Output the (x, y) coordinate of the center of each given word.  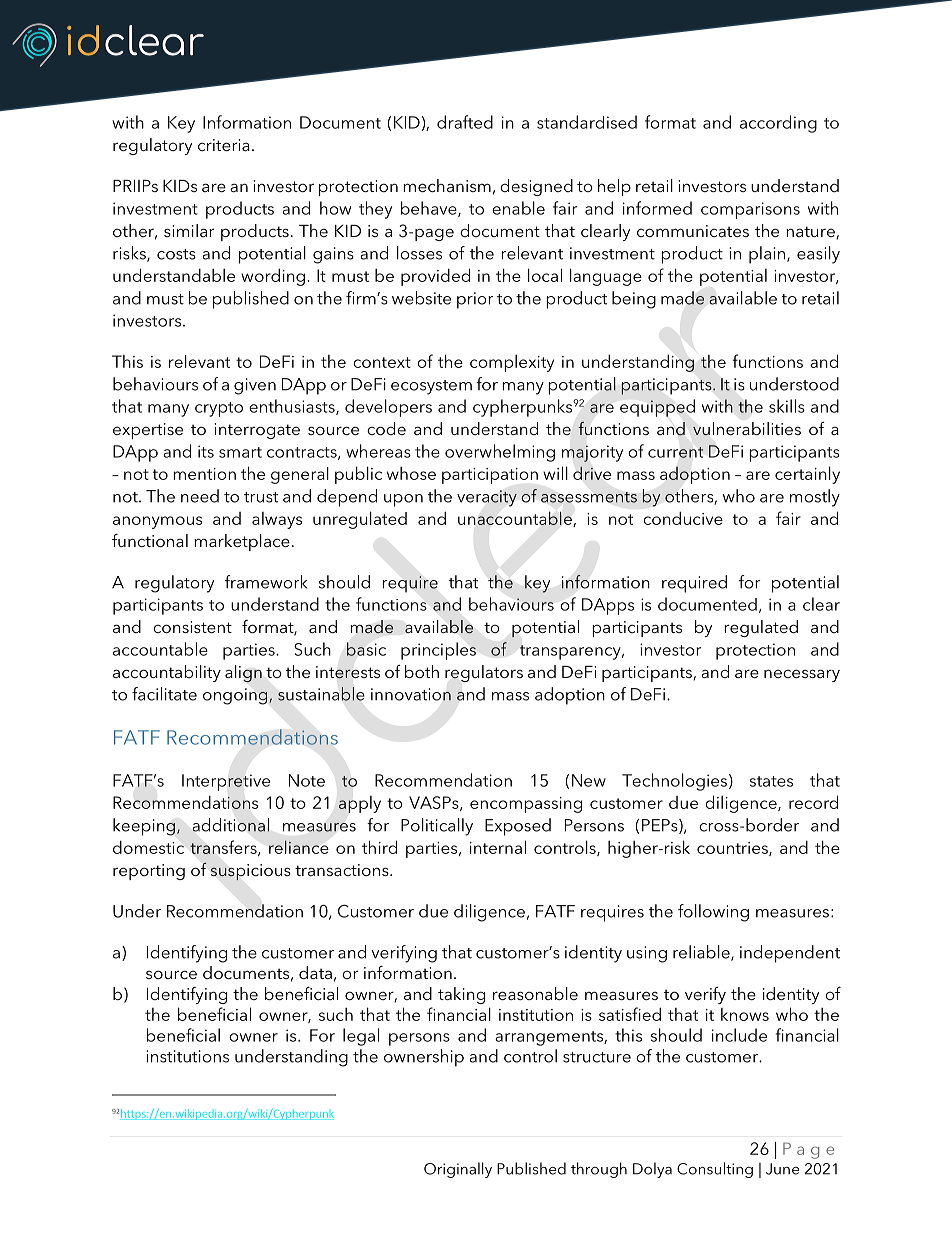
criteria (224, 145)
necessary (802, 675)
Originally (458, 1170)
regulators (484, 673)
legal (361, 1037)
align (243, 674)
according (778, 124)
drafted (465, 122)
